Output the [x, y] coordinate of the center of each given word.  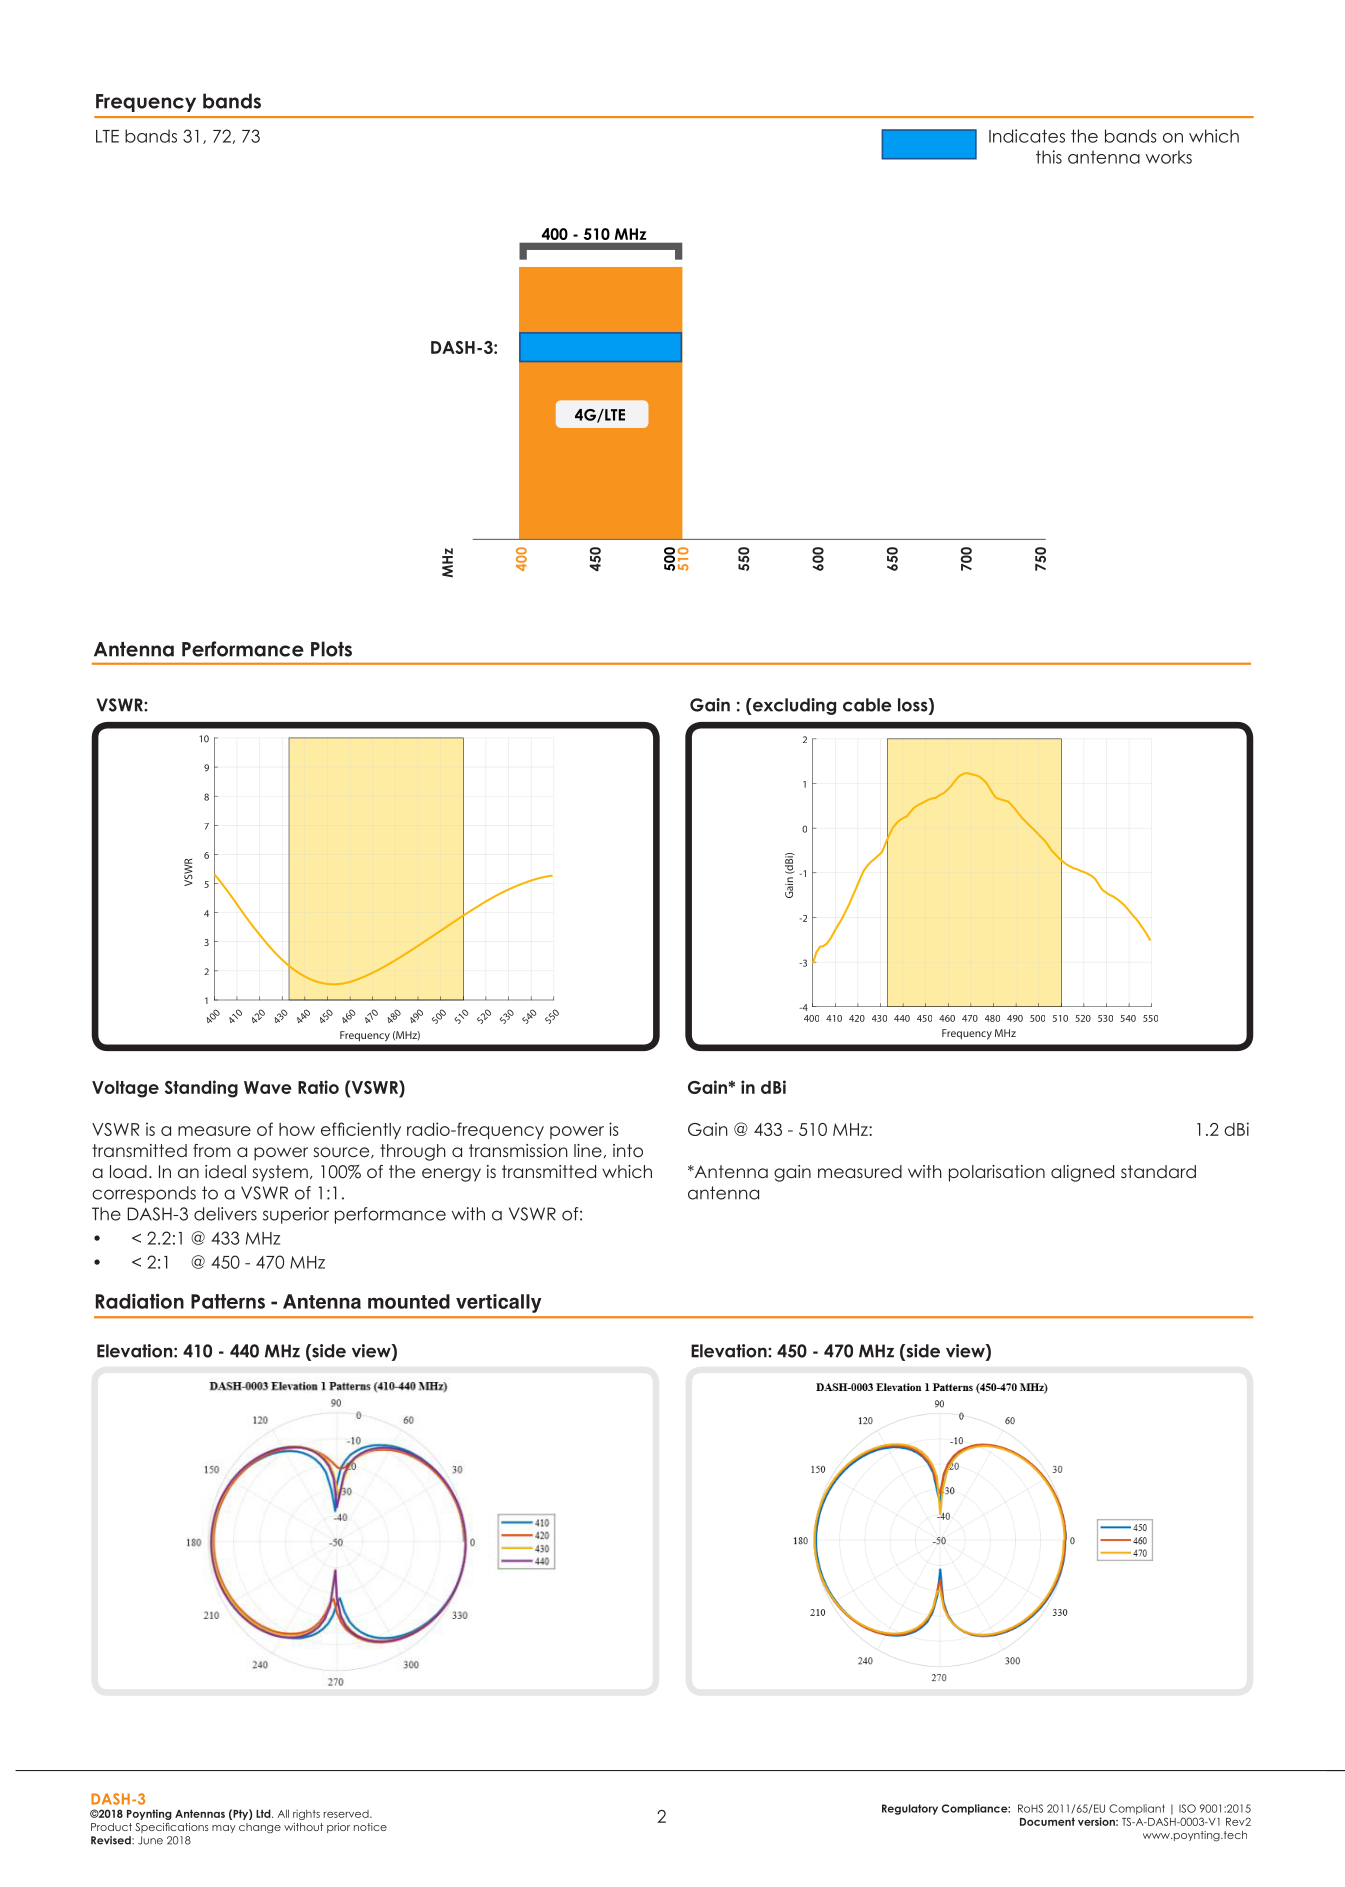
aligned [1082, 1173]
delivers [225, 1214]
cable [867, 705]
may [224, 1829]
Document [1047, 1822]
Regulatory [910, 1809]
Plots [331, 649]
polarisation [997, 1173]
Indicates [1027, 136]
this [1049, 157]
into [628, 1150]
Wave [268, 1087]
